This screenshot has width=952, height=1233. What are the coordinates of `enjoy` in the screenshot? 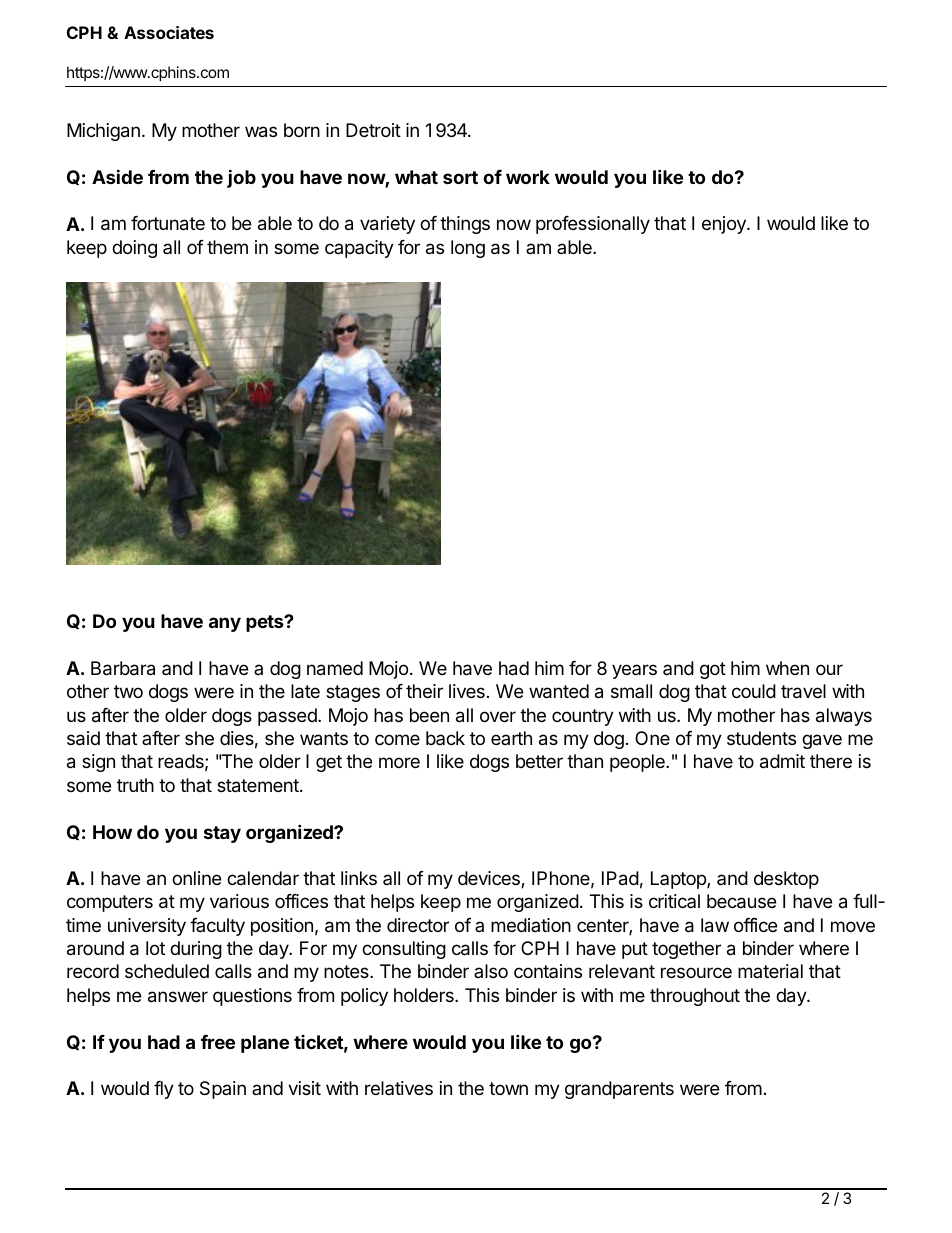 It's located at (725, 225).
